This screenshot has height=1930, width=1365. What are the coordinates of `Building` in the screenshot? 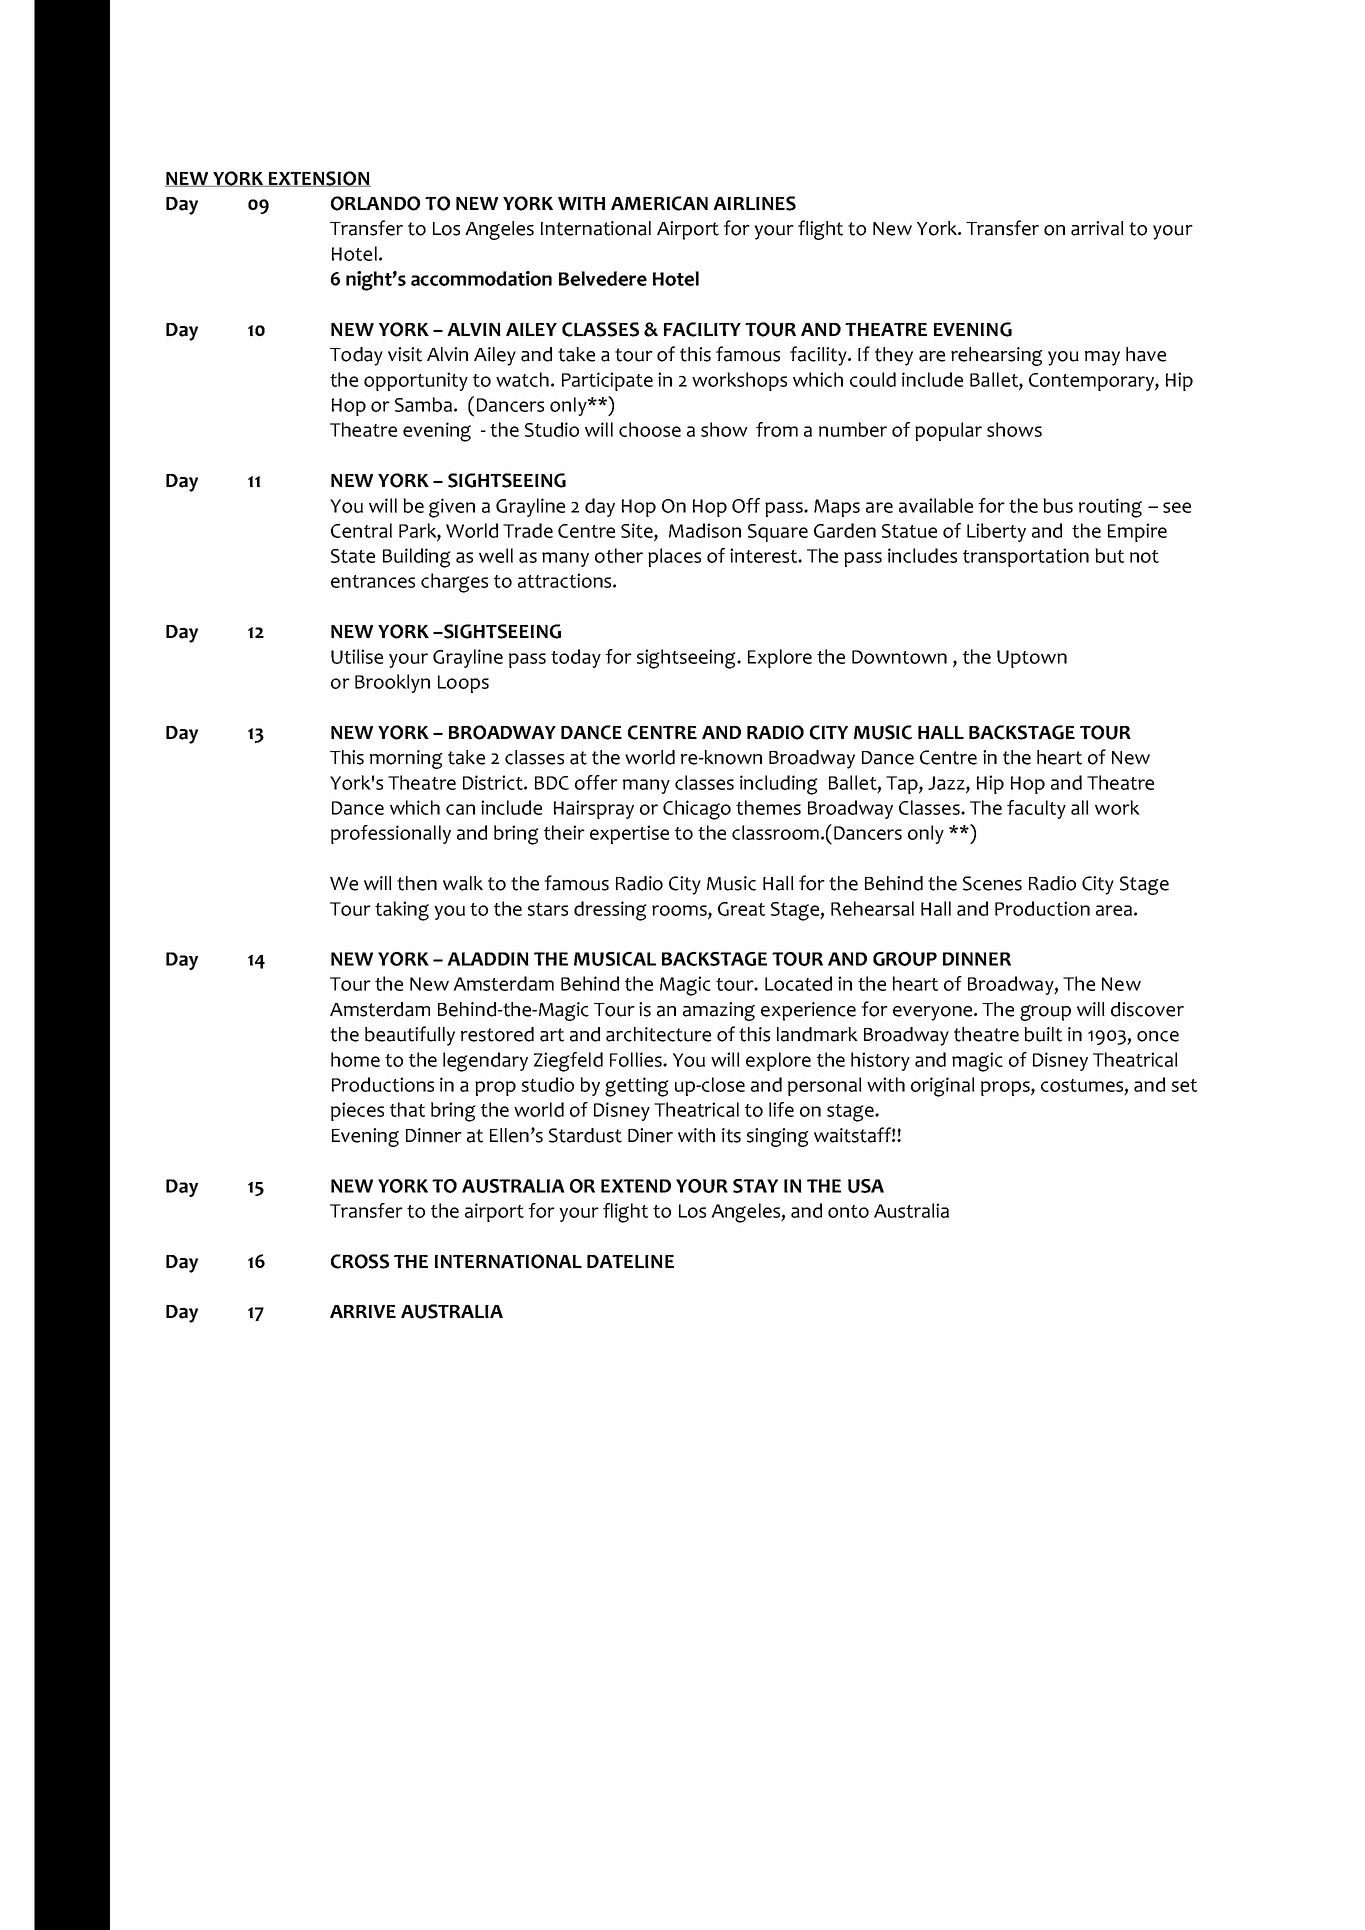 It's located at (417, 558).
